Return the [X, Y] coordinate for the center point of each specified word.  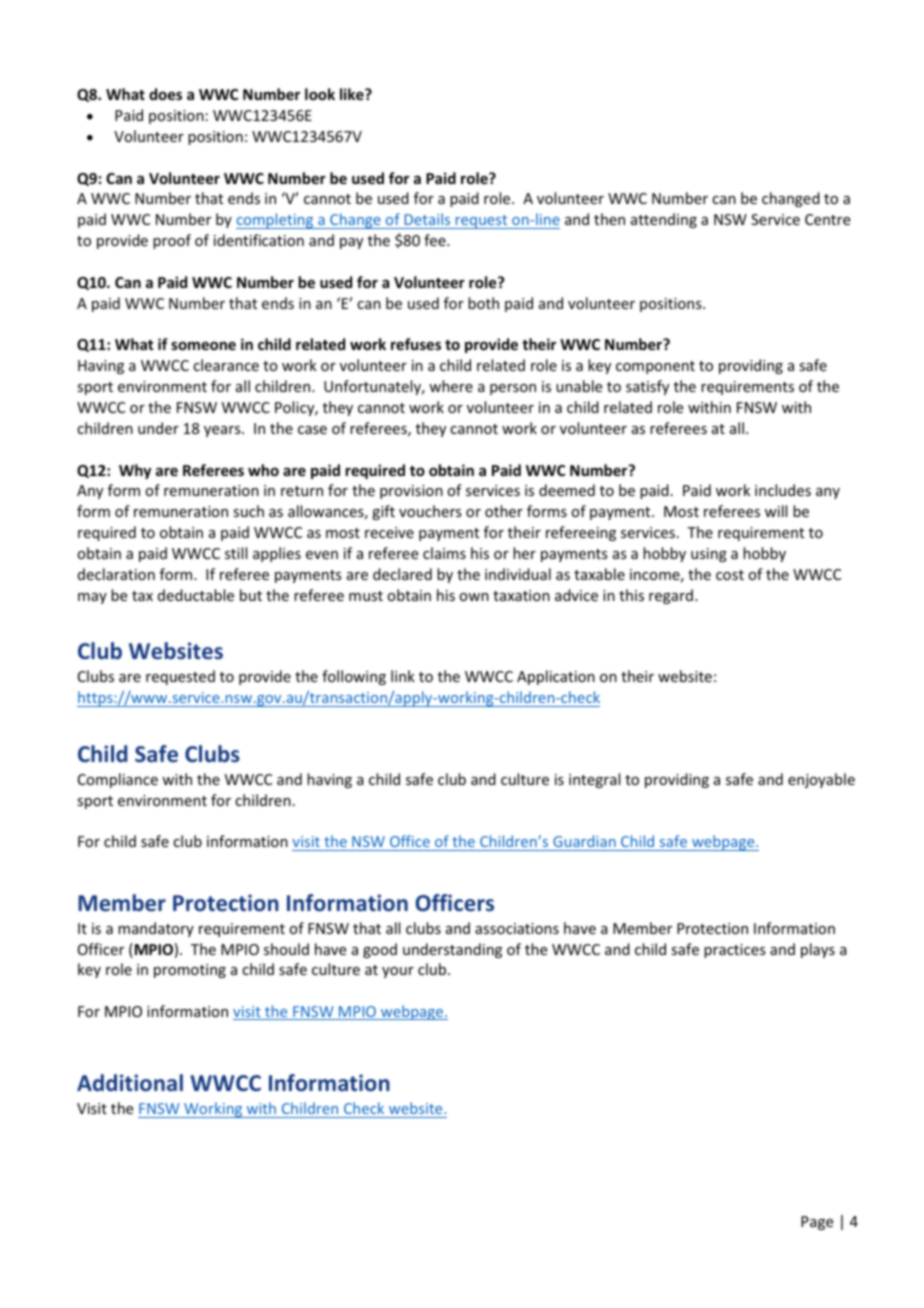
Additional [130, 1083]
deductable [196, 595]
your [398, 972]
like [353, 94]
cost [730, 575]
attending [664, 220]
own [474, 597]
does [165, 94]
